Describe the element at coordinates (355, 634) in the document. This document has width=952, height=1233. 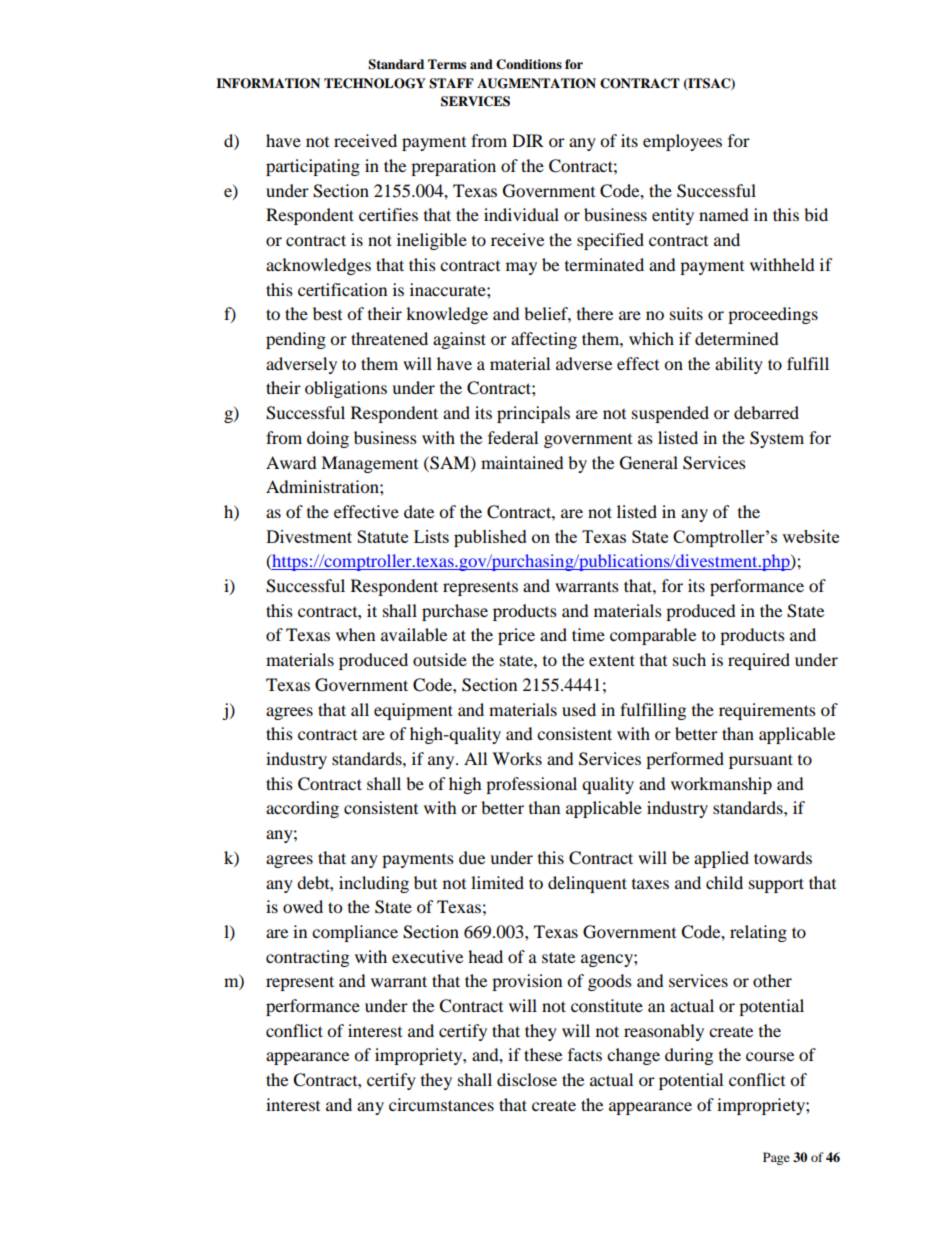
I see `when` at that location.
